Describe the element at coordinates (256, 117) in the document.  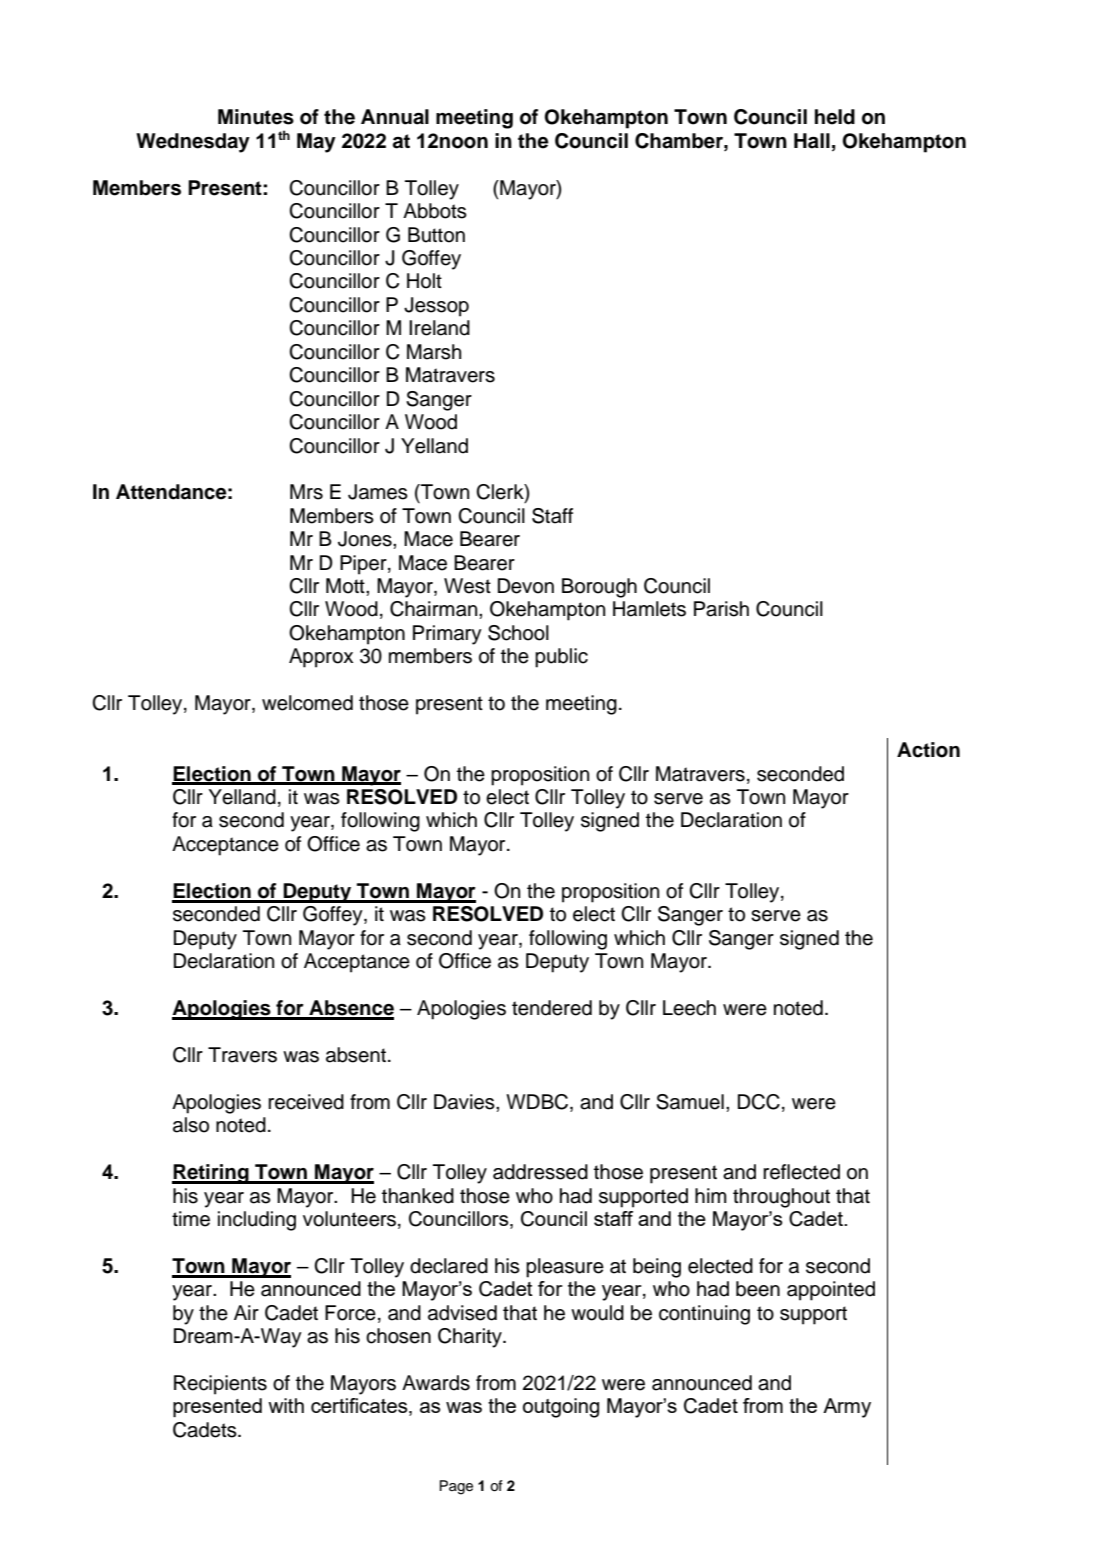
I see `Minutes` at that location.
